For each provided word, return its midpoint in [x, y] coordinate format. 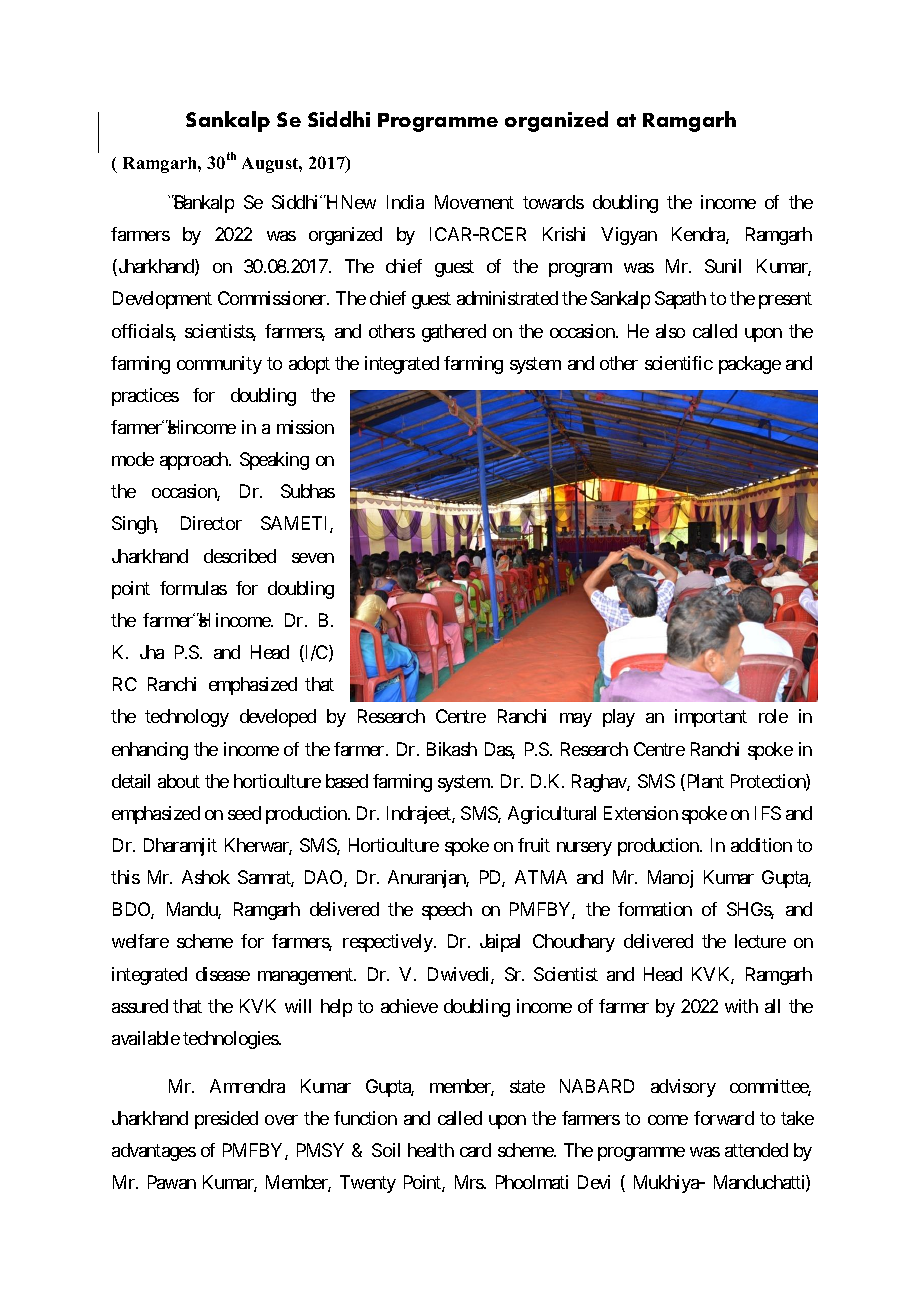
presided [226, 1120]
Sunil [723, 266]
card [475, 1150]
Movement [474, 202]
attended [756, 1150]
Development [162, 300]
